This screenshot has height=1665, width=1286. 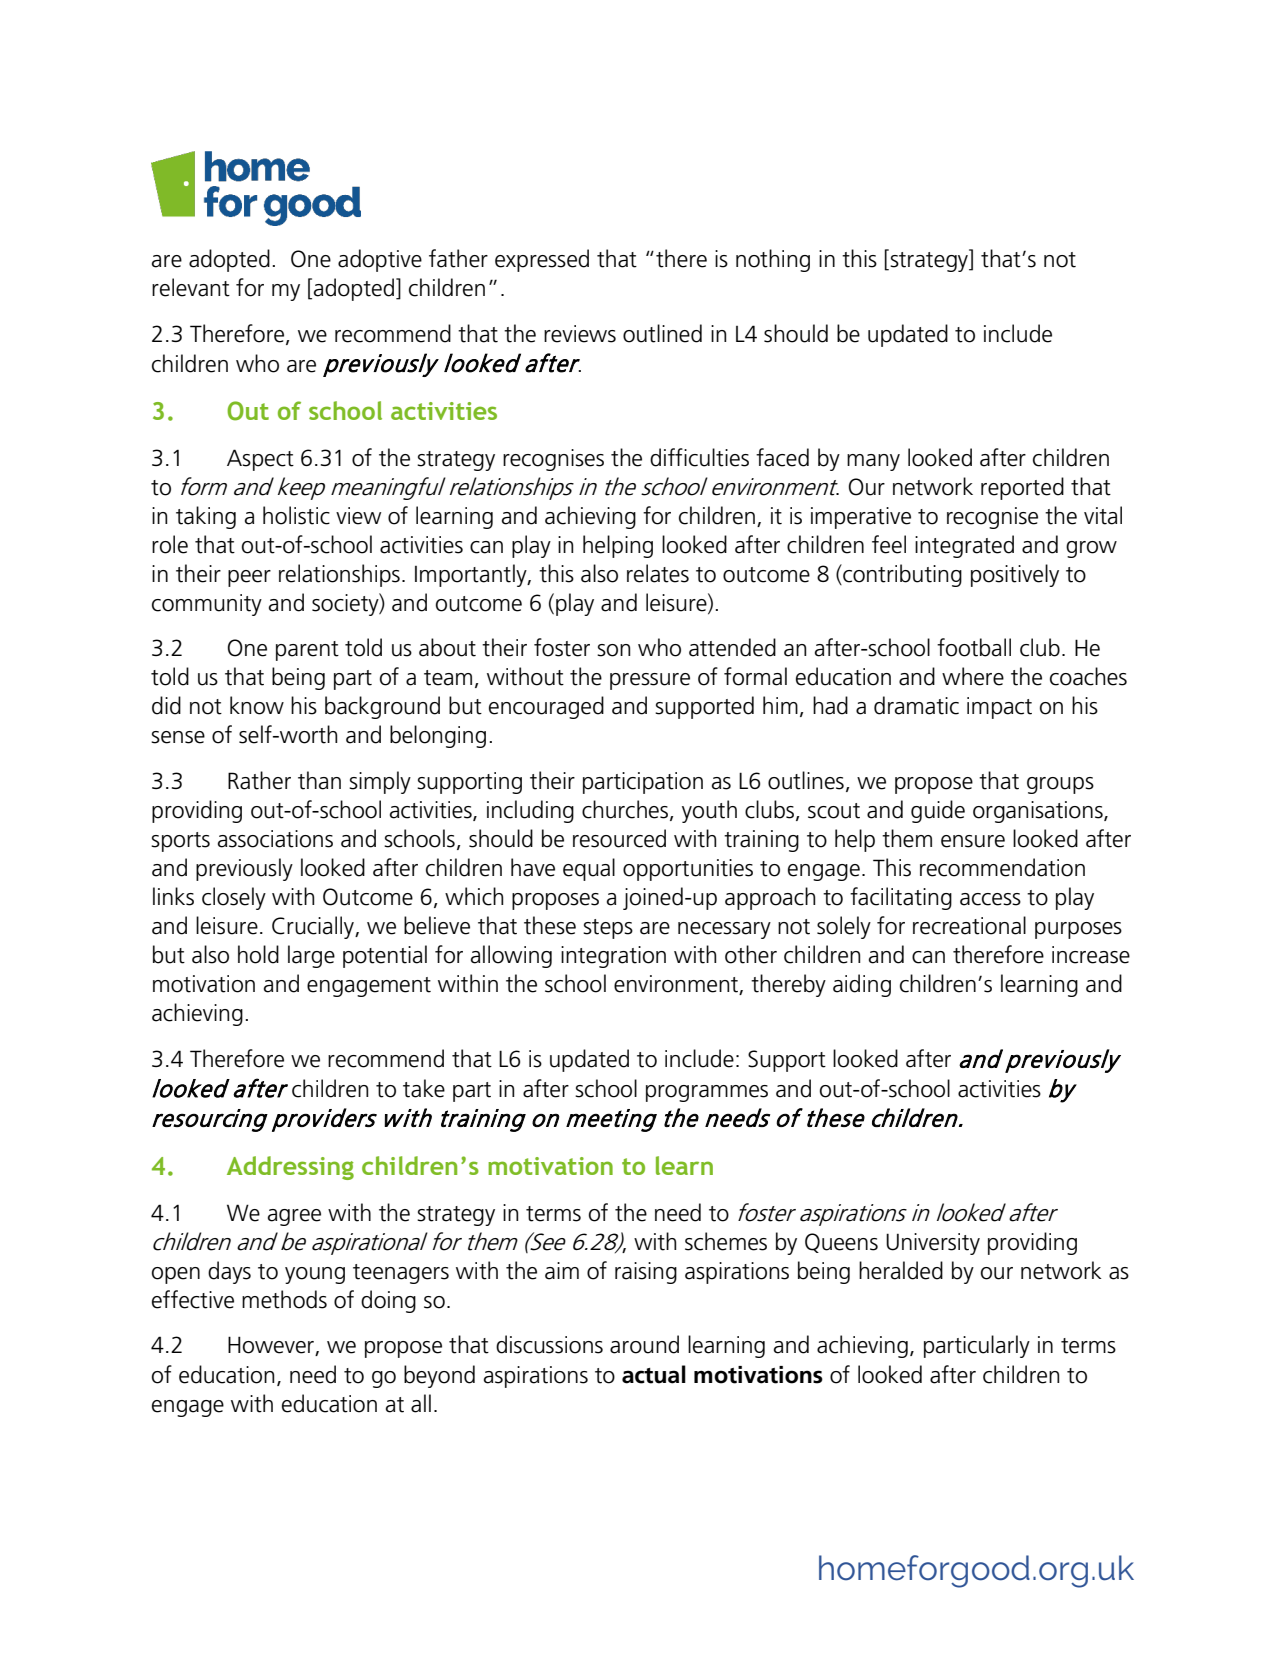 I want to click on nothing, so click(x=773, y=260).
